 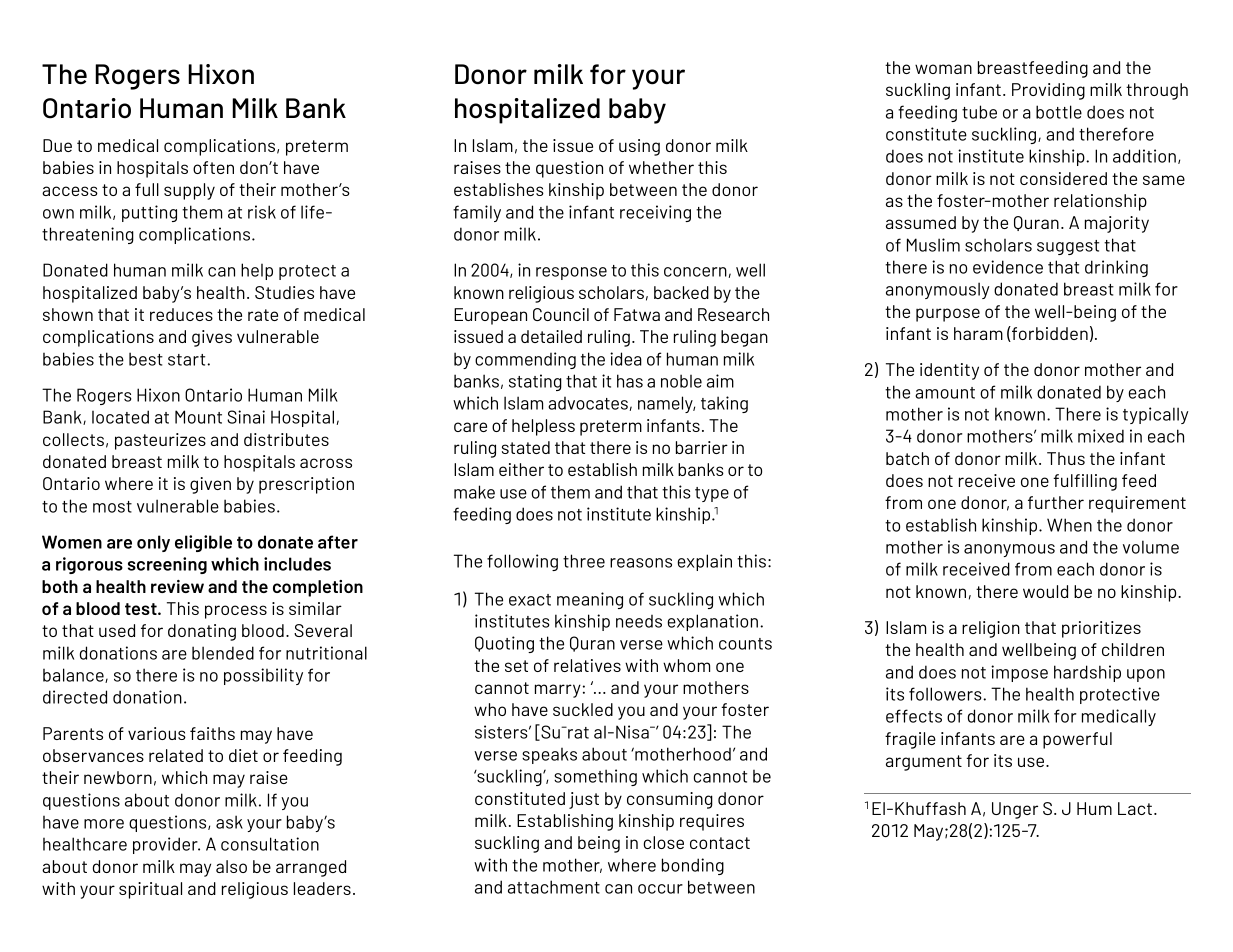 I want to click on fulfilling, so click(x=1085, y=482).
